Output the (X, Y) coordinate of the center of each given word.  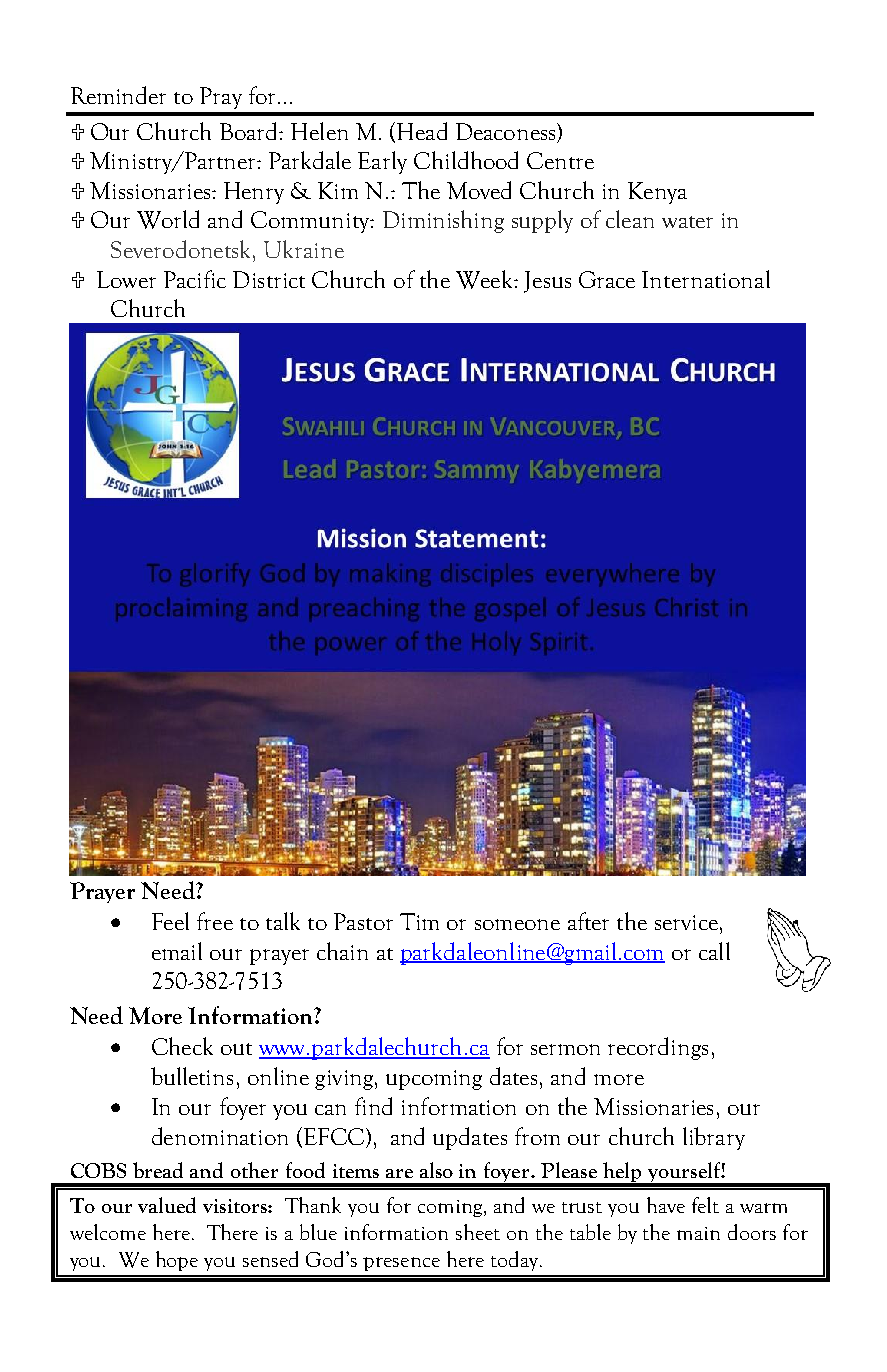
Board (250, 131)
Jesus (547, 282)
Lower (126, 279)
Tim (419, 921)
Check (182, 1046)
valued (167, 1205)
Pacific (195, 279)
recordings (658, 1048)
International (706, 279)
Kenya (657, 193)
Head (422, 131)
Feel (170, 921)
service (686, 922)
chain (342, 951)
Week (485, 279)
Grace (607, 279)
